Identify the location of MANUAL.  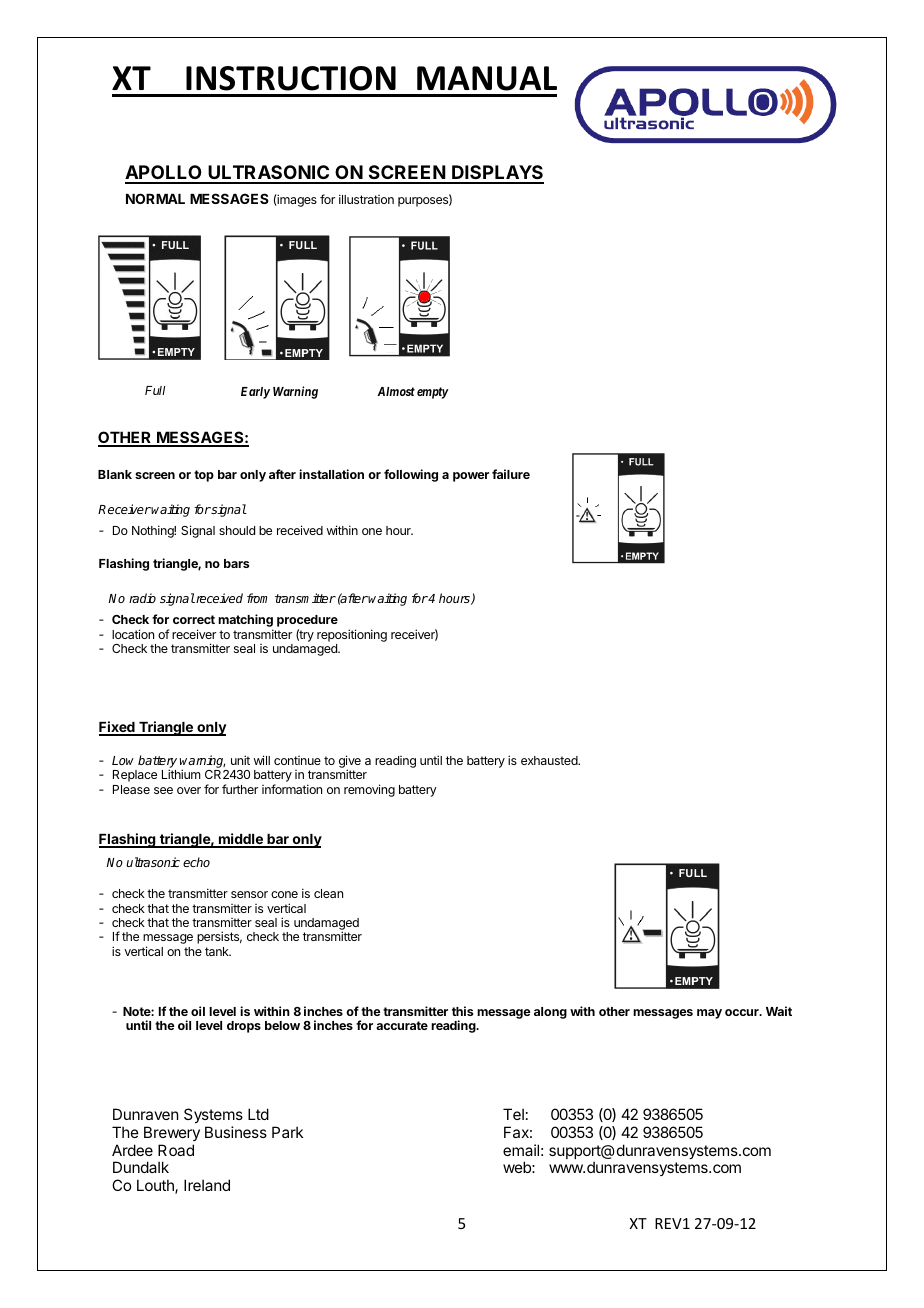
(487, 78).
